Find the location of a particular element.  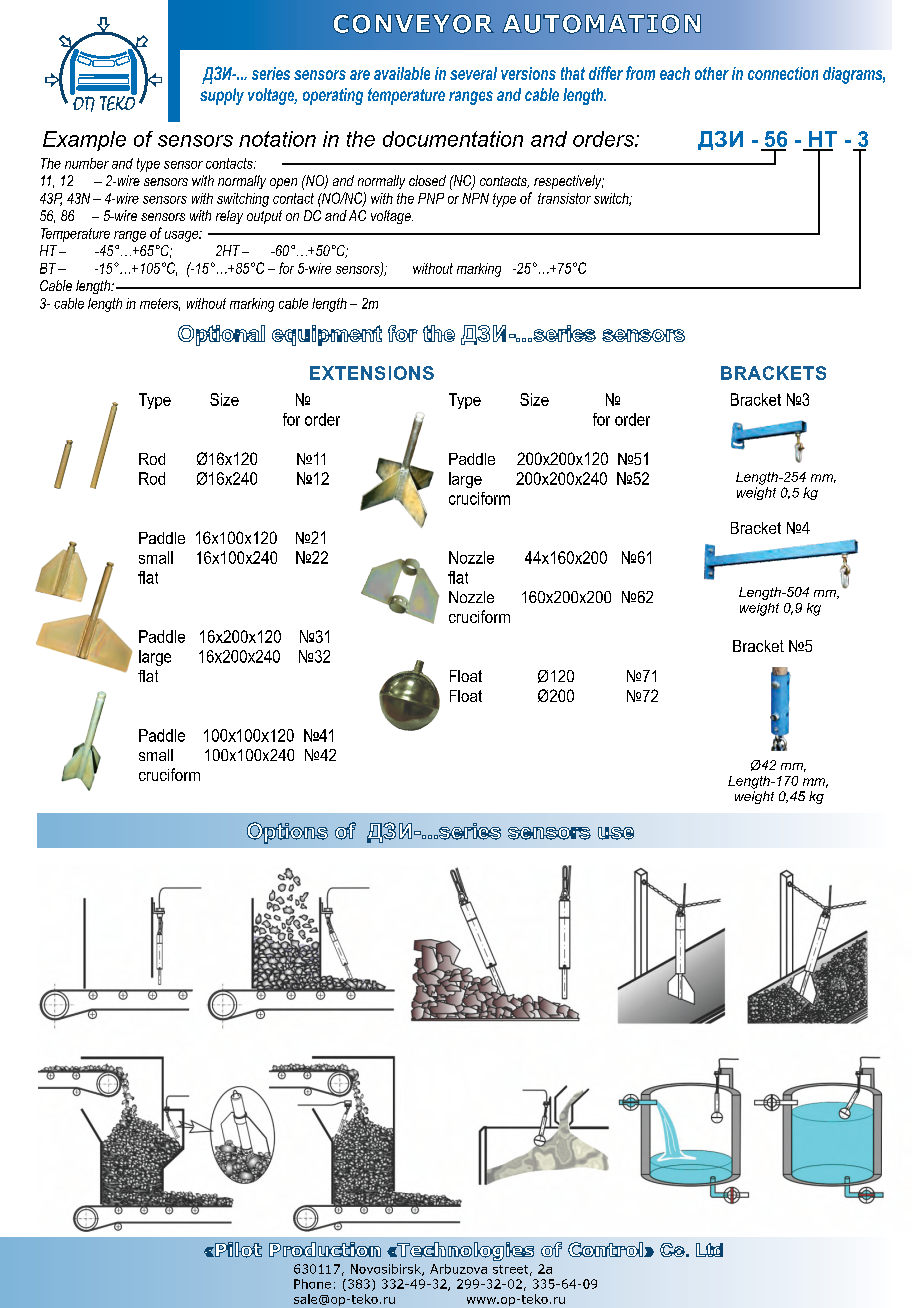

Production is located at coordinates (325, 1249).
